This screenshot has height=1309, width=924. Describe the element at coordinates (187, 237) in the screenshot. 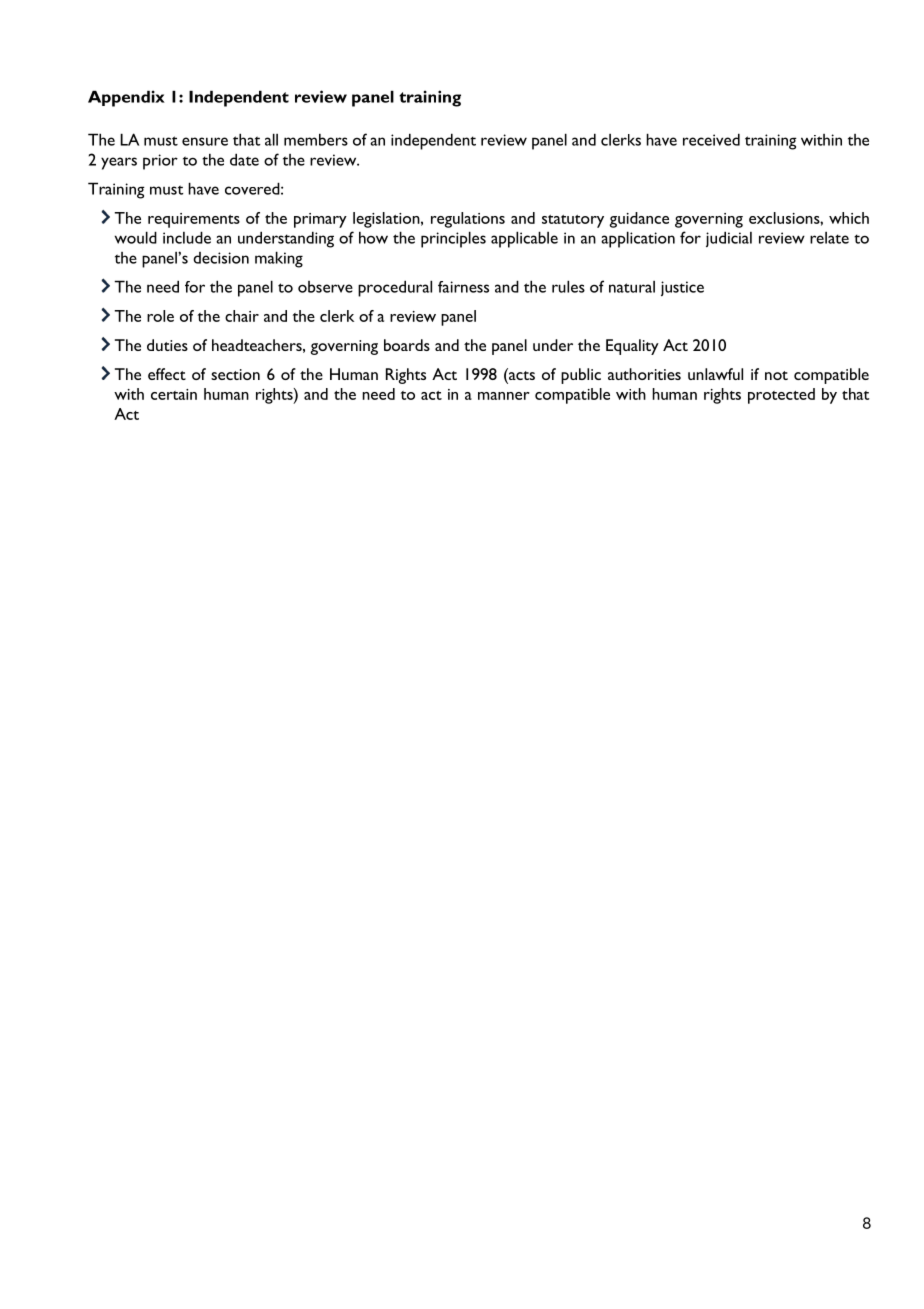

I see `include` at that location.
